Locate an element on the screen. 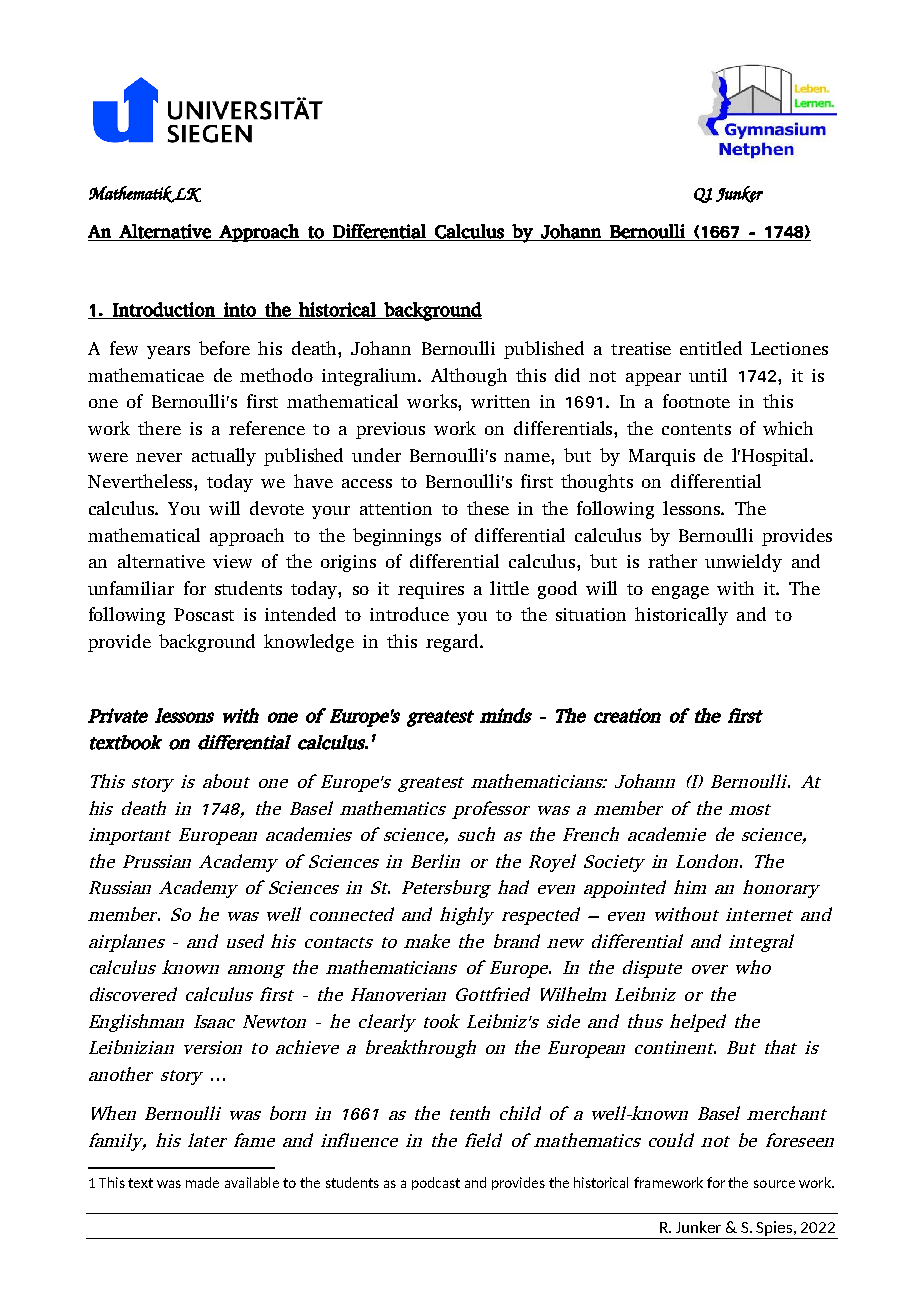  made is located at coordinates (202, 1182).
